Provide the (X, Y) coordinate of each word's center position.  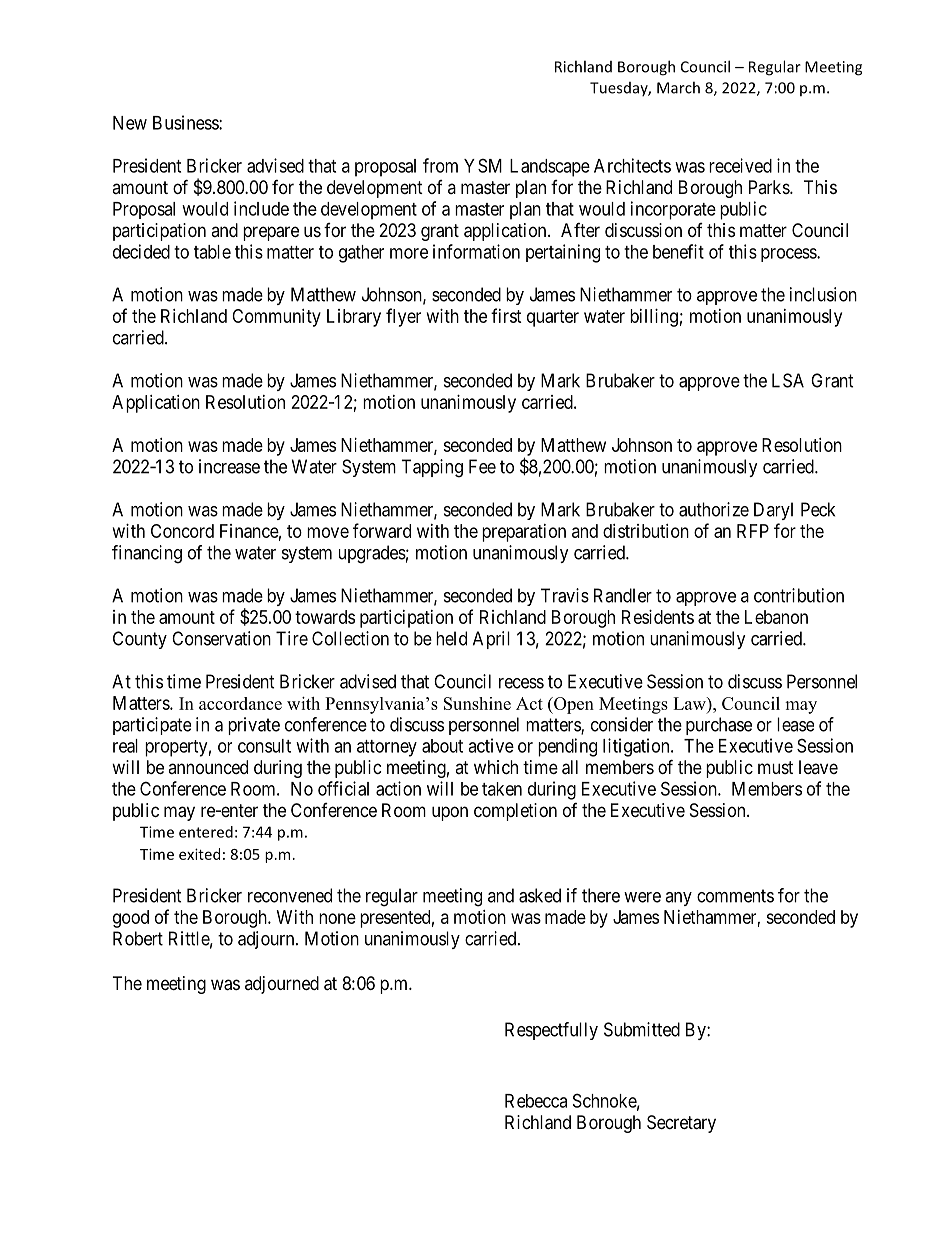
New (130, 123)
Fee (482, 466)
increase (229, 466)
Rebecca (536, 1101)
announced (208, 767)
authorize (714, 509)
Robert (138, 938)
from (440, 165)
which (496, 767)
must (775, 767)
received (740, 165)
